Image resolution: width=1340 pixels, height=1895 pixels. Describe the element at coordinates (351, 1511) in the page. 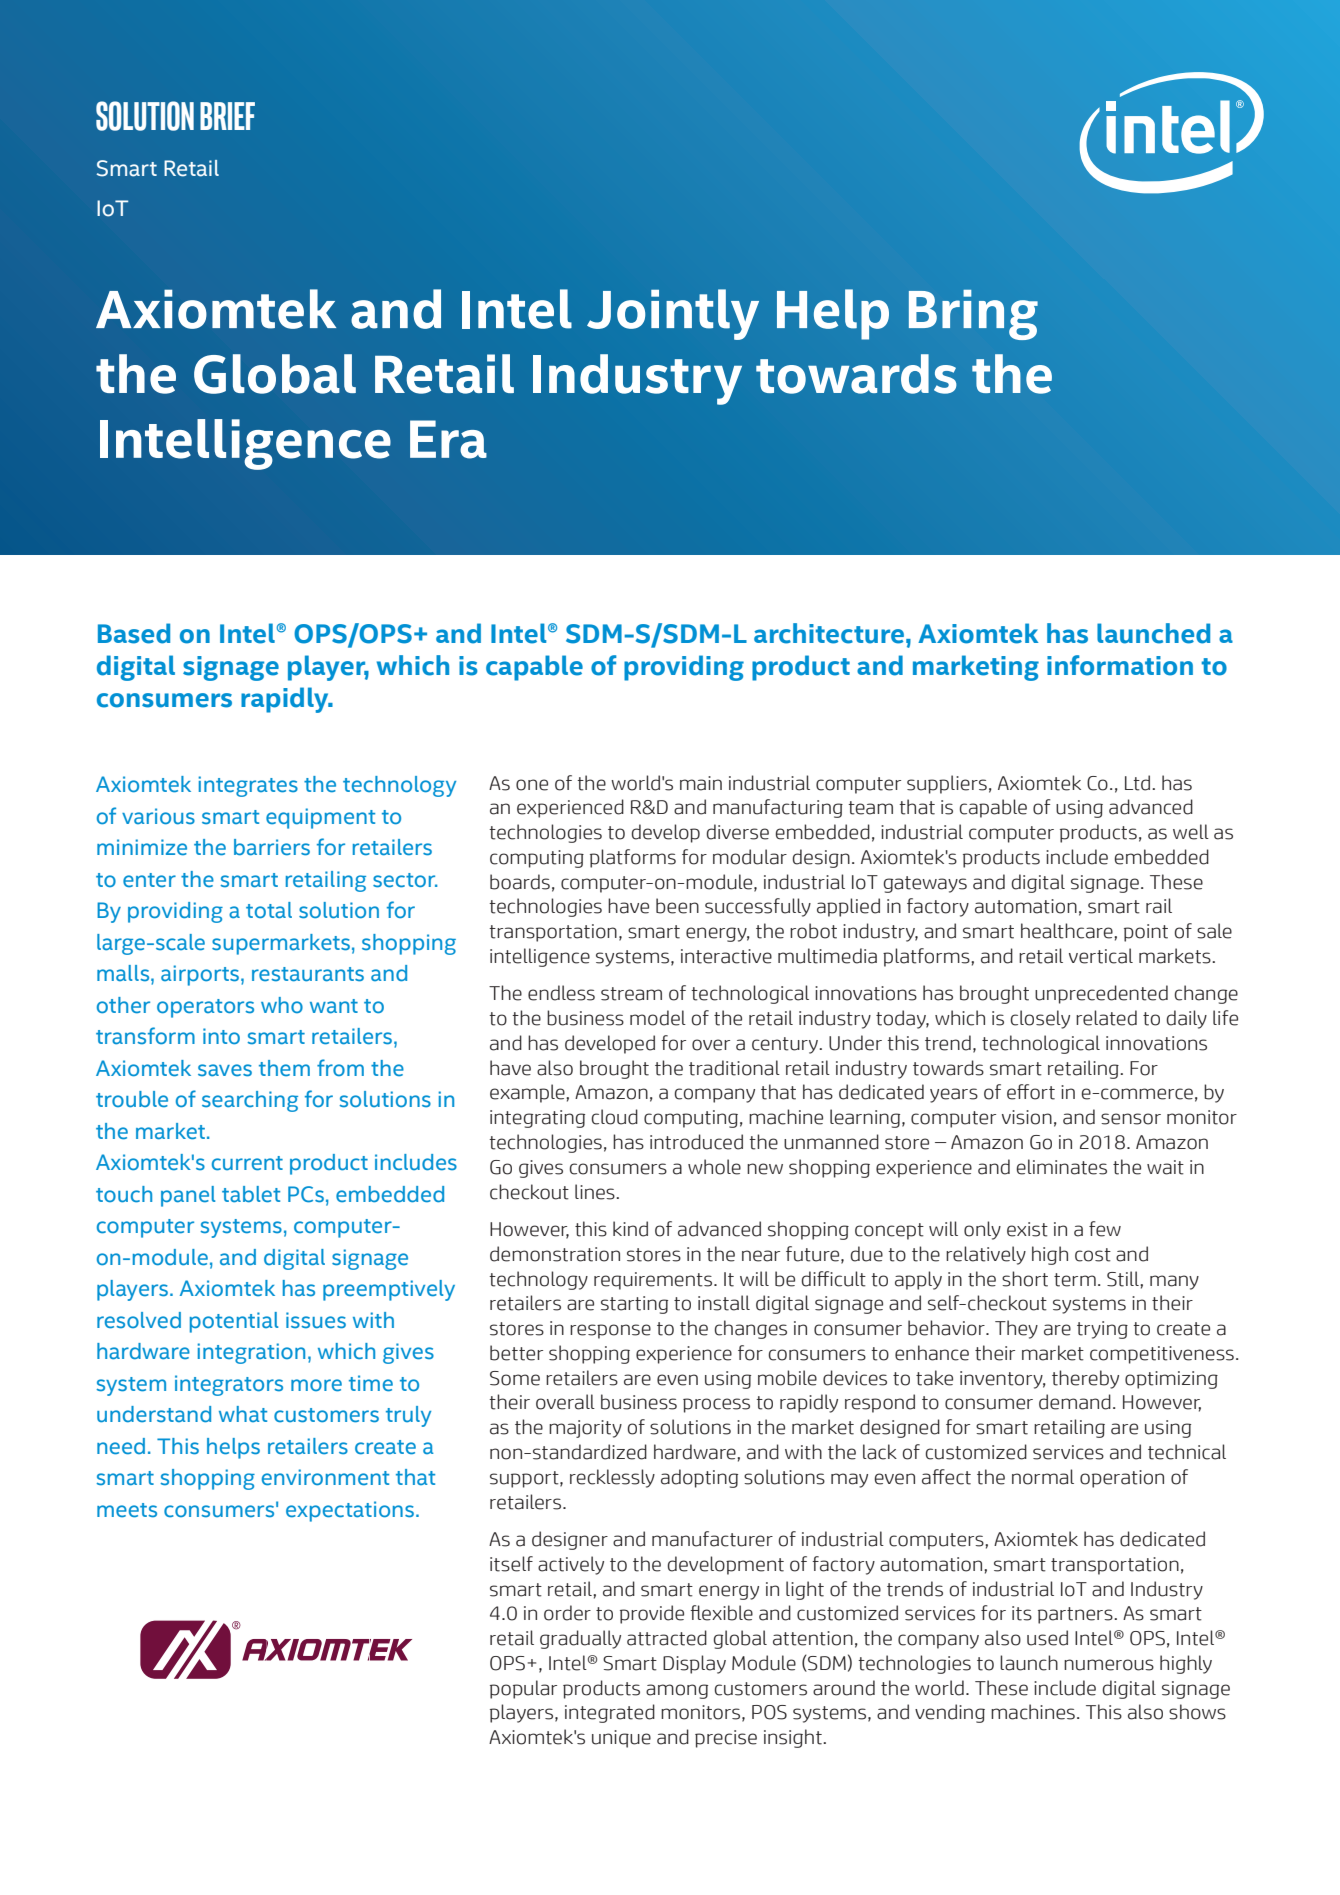

I see `expectations` at that location.
